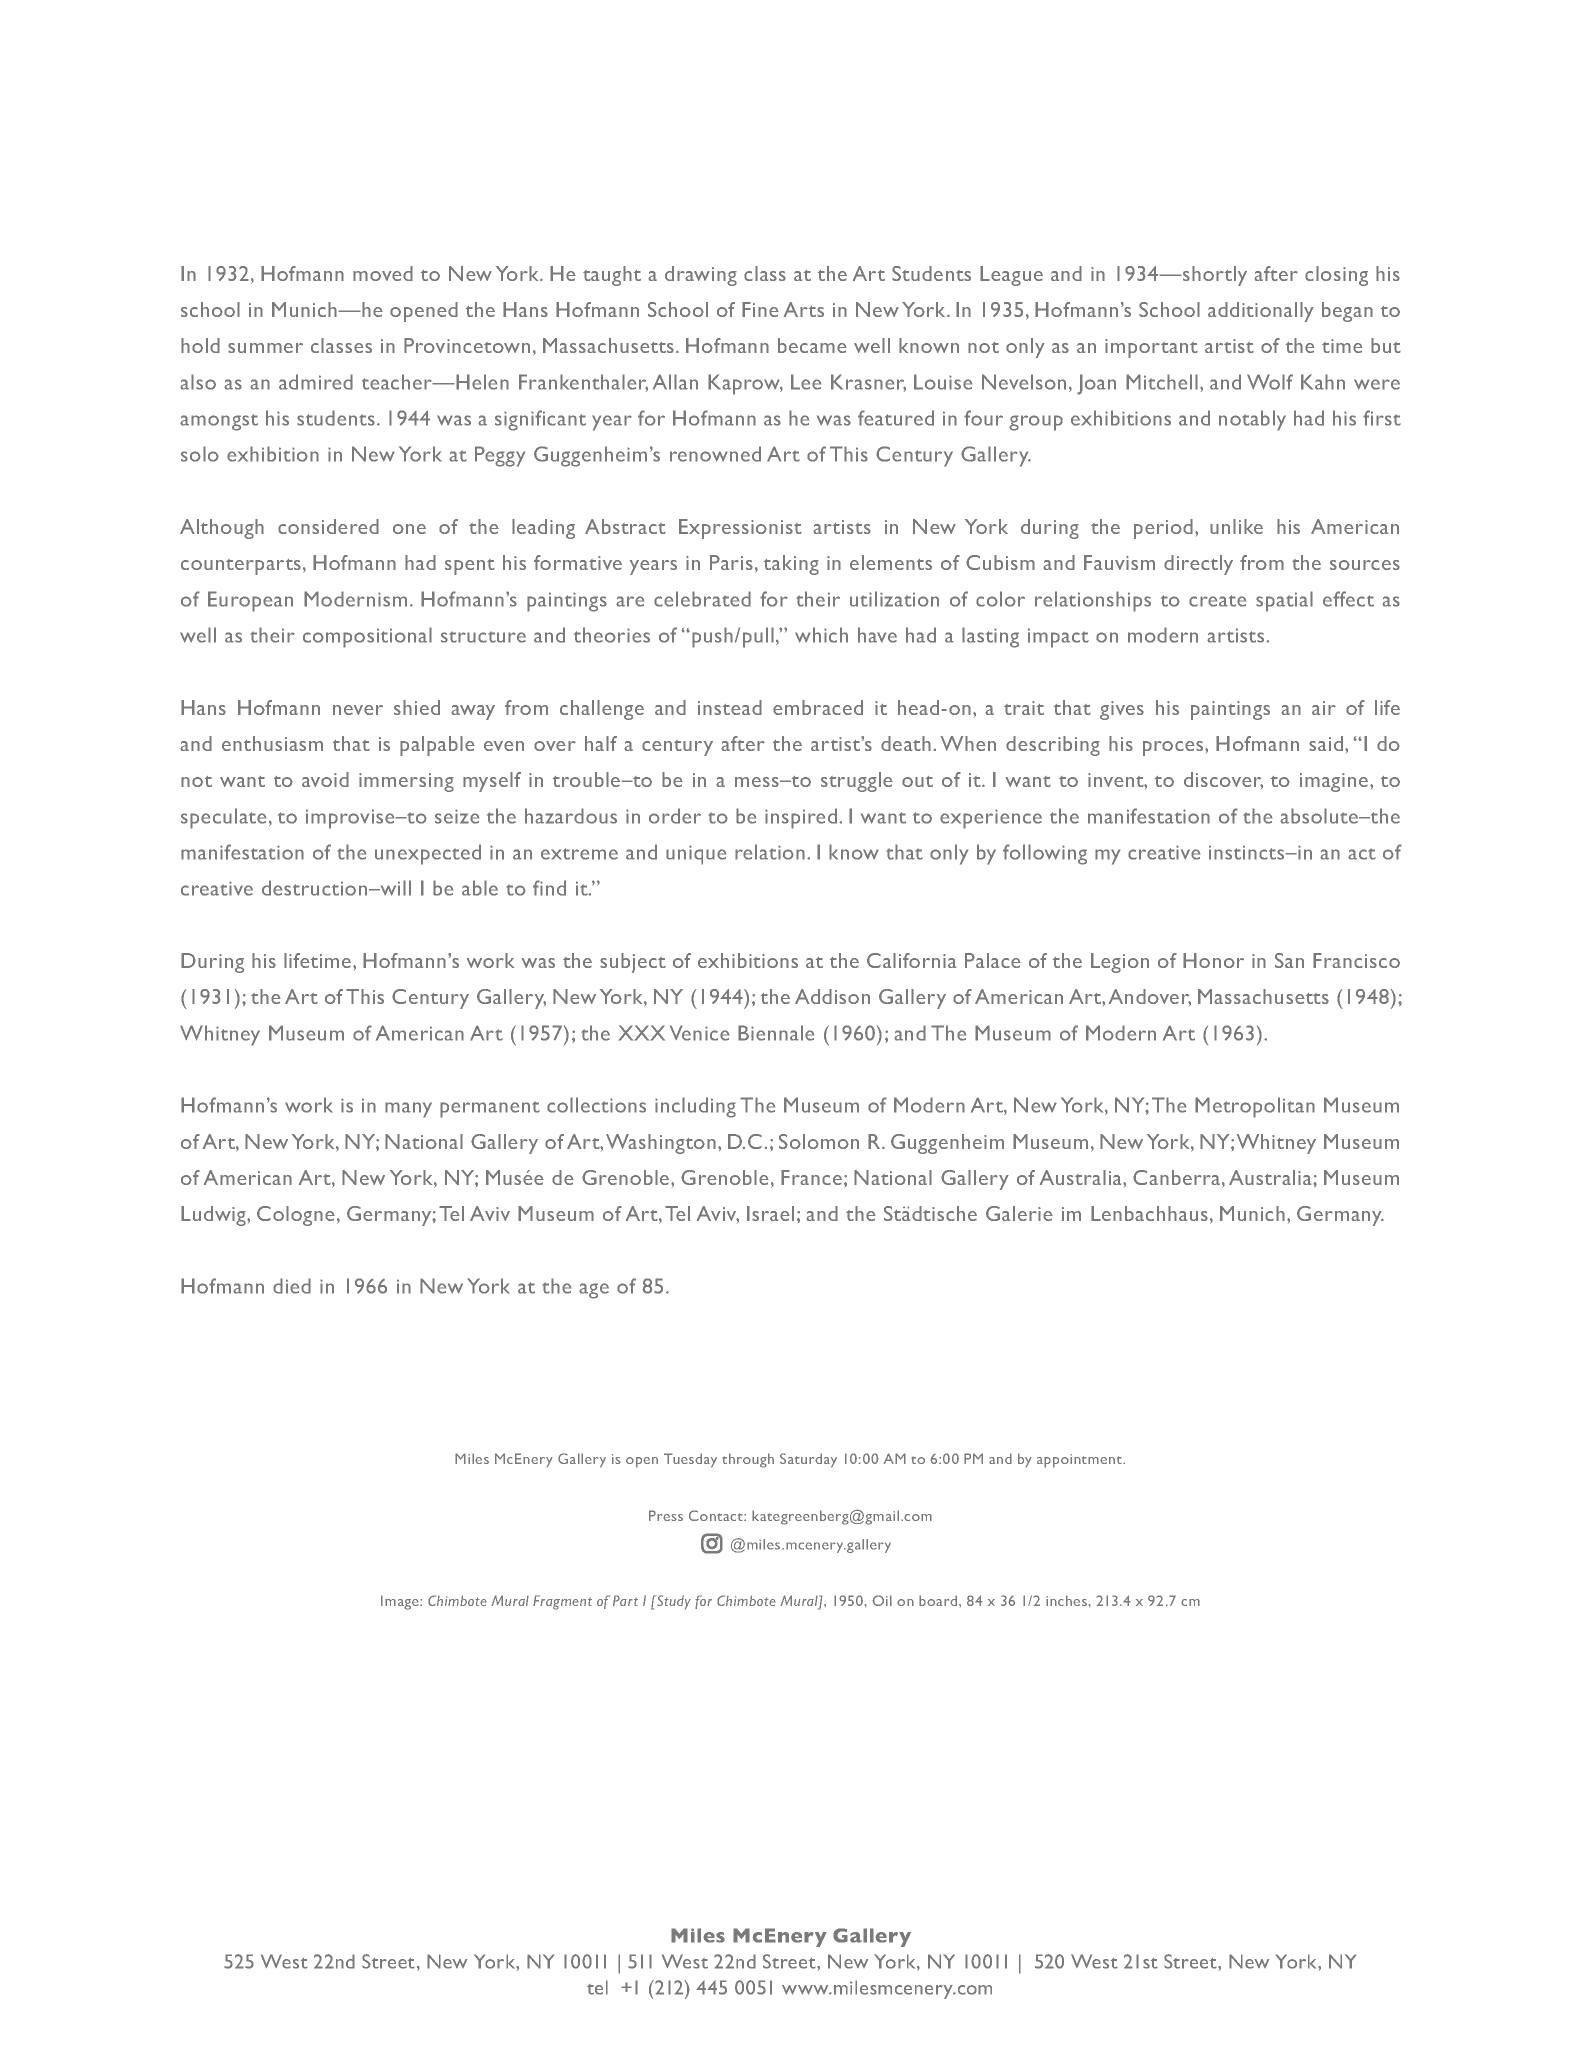 This page has height=2046, width=1581. Describe the element at coordinates (383, 273) in the page. I see `moved` at that location.
